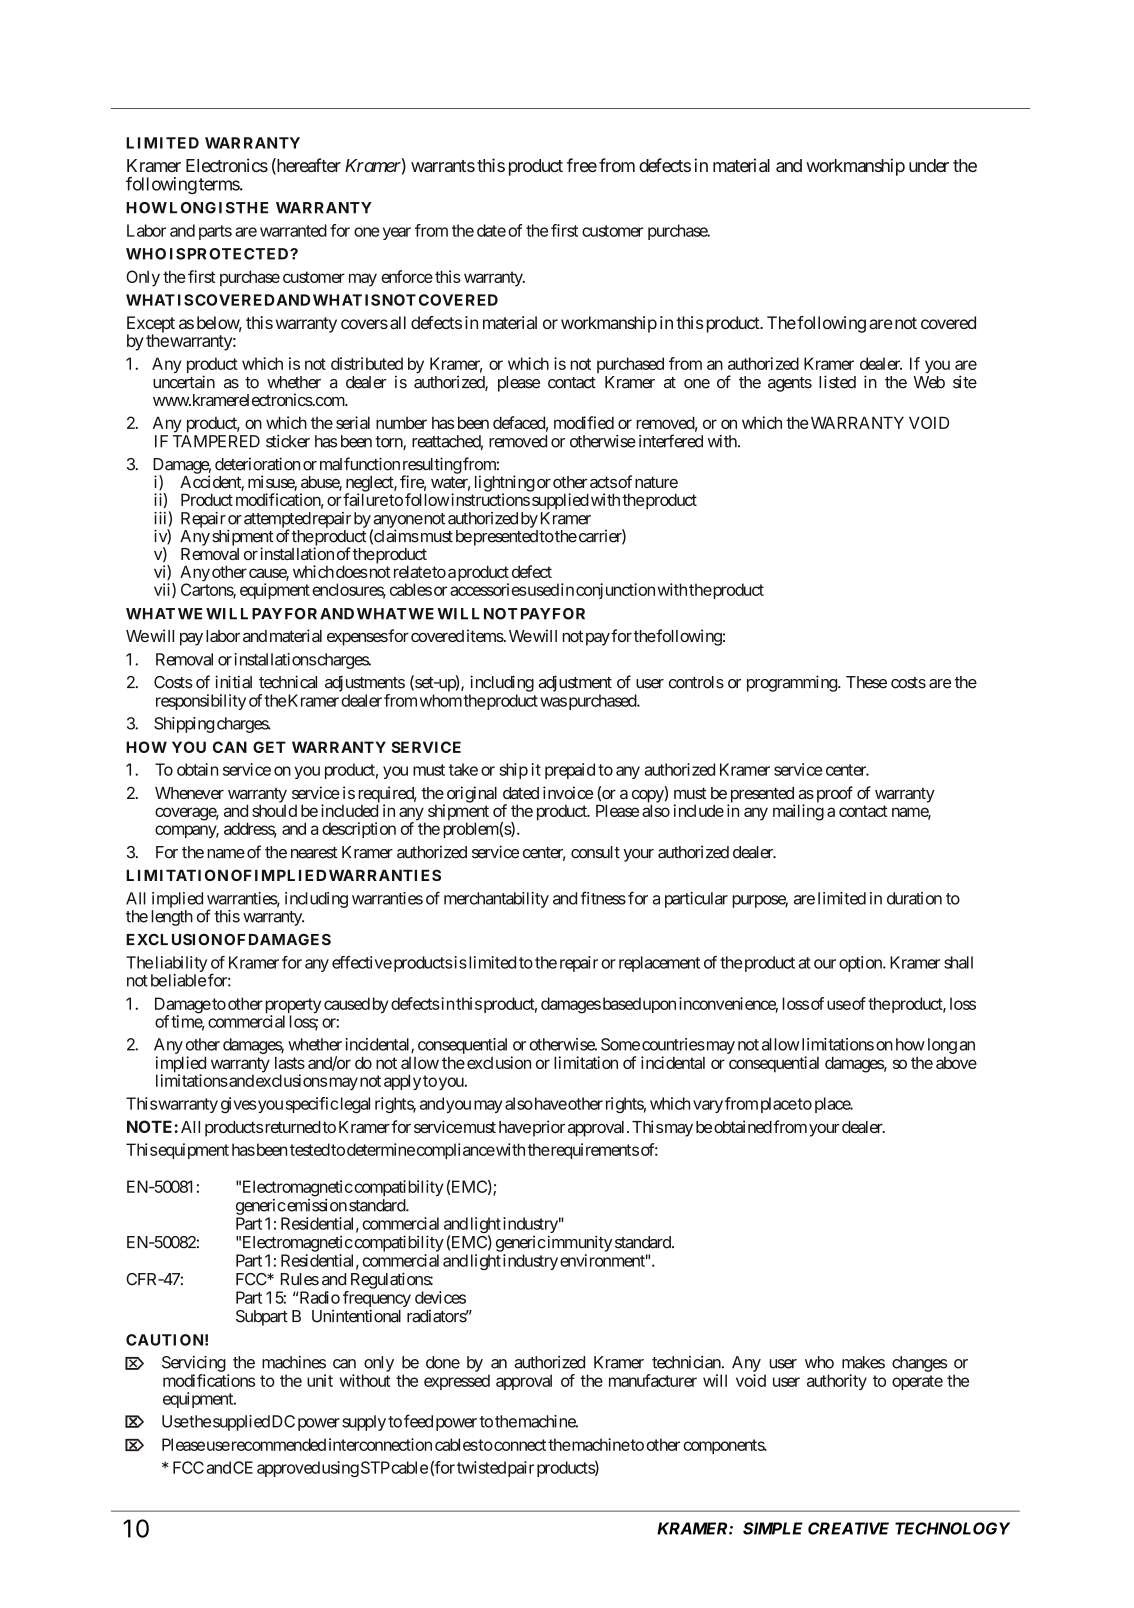 Image resolution: width=1134 pixels, height=1608 pixels. Describe the element at coordinates (233, 682) in the screenshot. I see `initial` at that location.
